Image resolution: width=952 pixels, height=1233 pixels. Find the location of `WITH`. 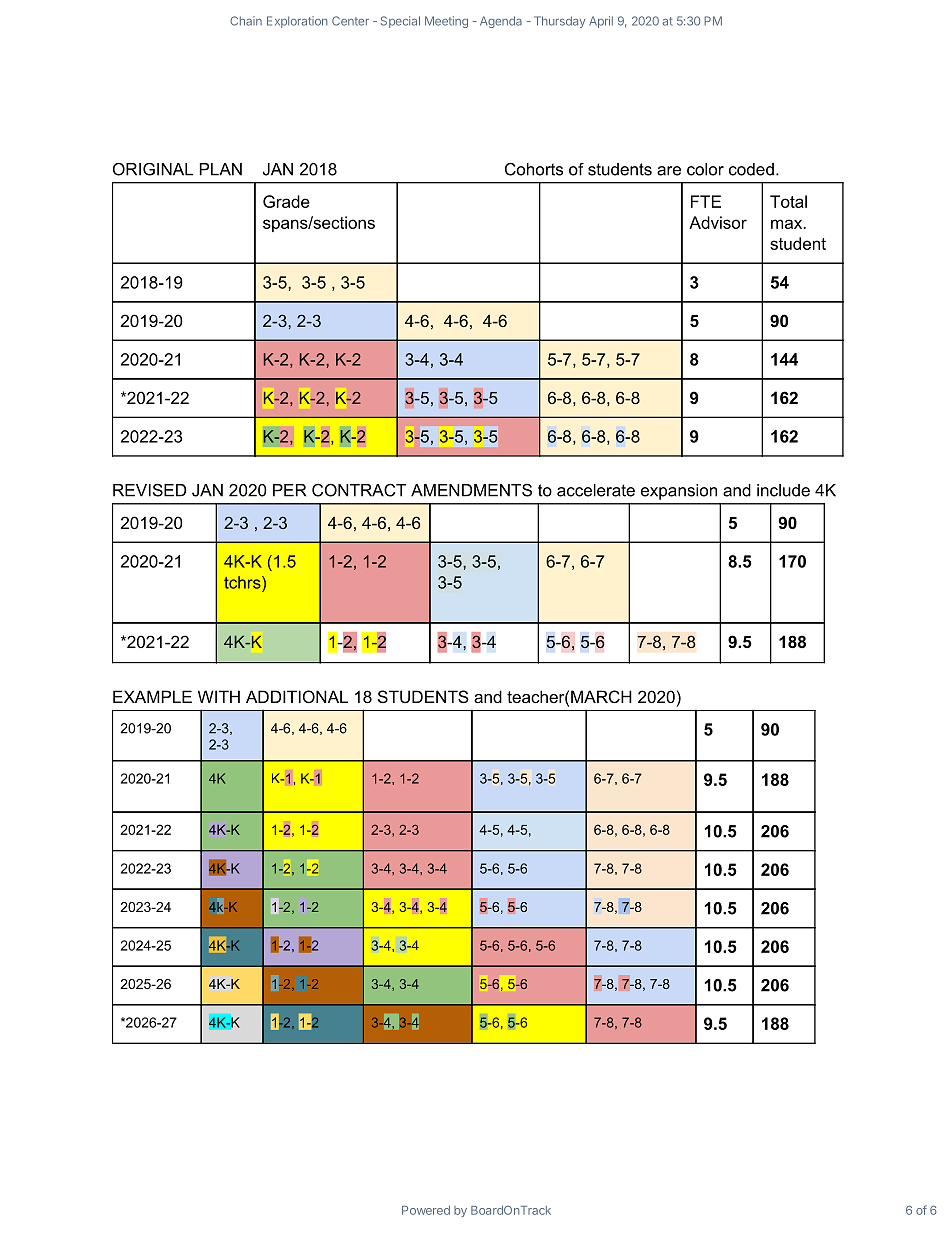

WITH is located at coordinates (219, 696).
